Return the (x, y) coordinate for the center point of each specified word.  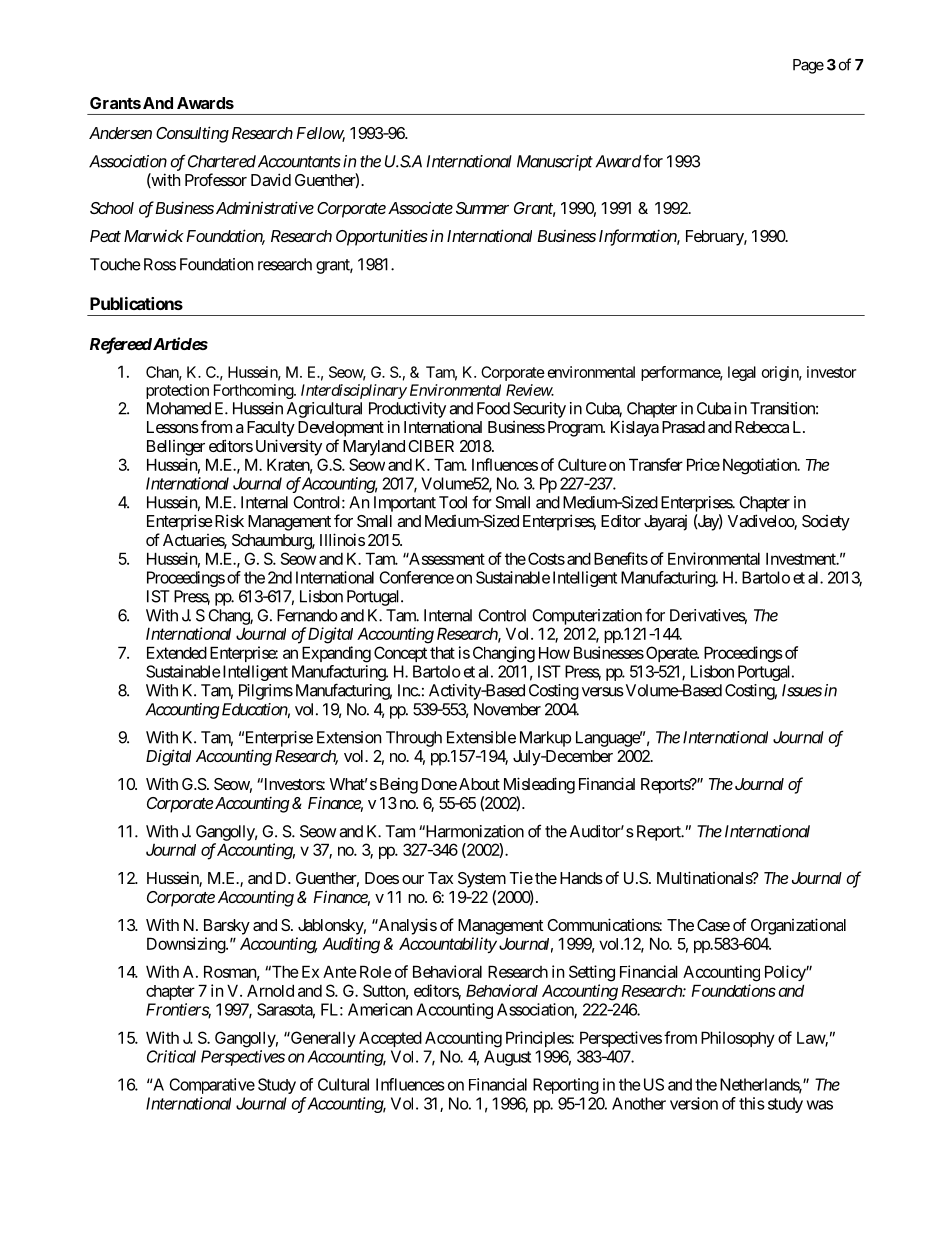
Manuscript (555, 163)
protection (177, 391)
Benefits (621, 558)
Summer (482, 208)
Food (493, 408)
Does (382, 878)
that (442, 652)
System (482, 880)
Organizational (798, 926)
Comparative (212, 1086)
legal (742, 373)
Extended (177, 652)
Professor (216, 179)
